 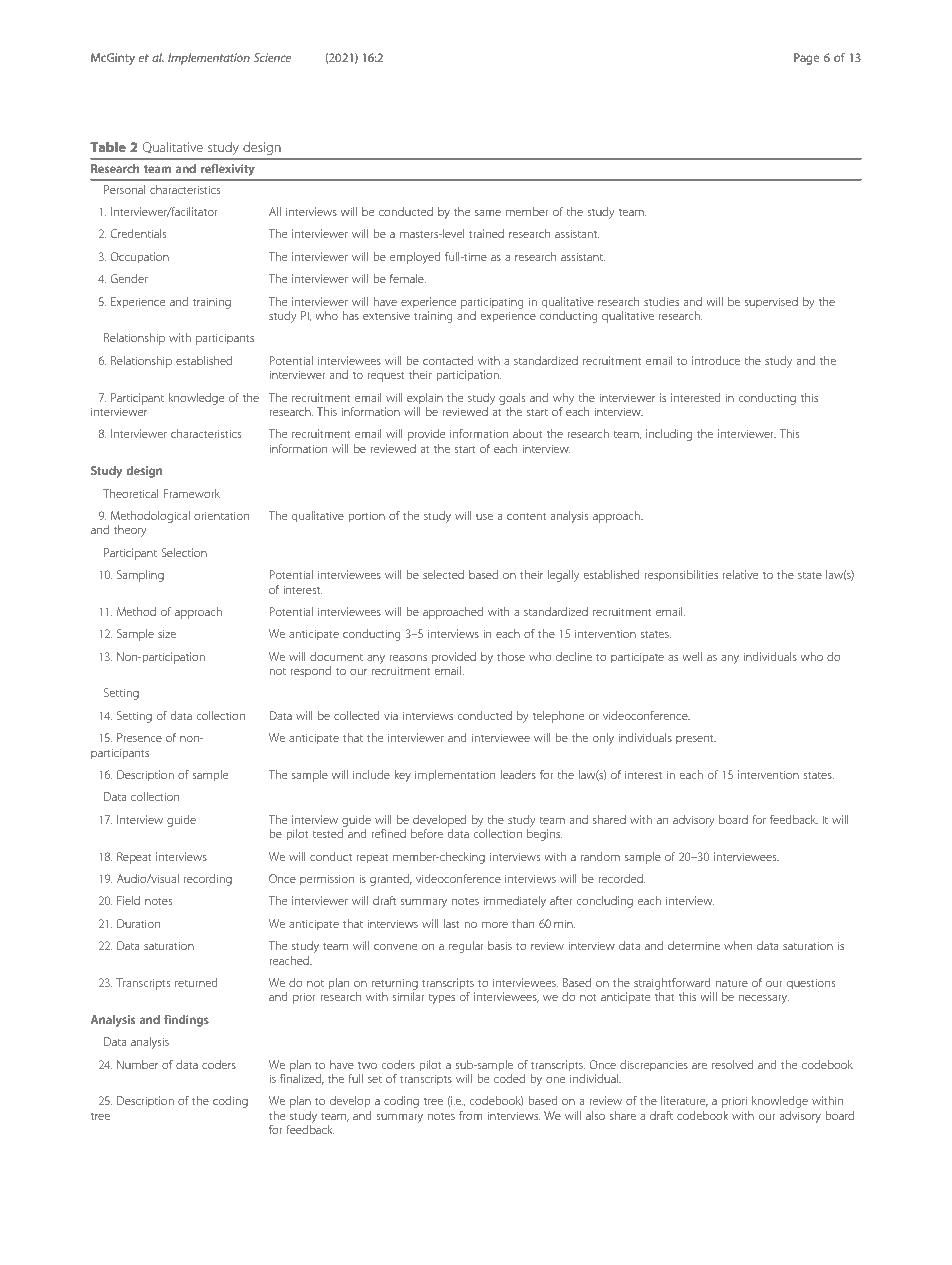 What do you see at coordinates (192, 493) in the page?
I see `Framework` at bounding box center [192, 493].
